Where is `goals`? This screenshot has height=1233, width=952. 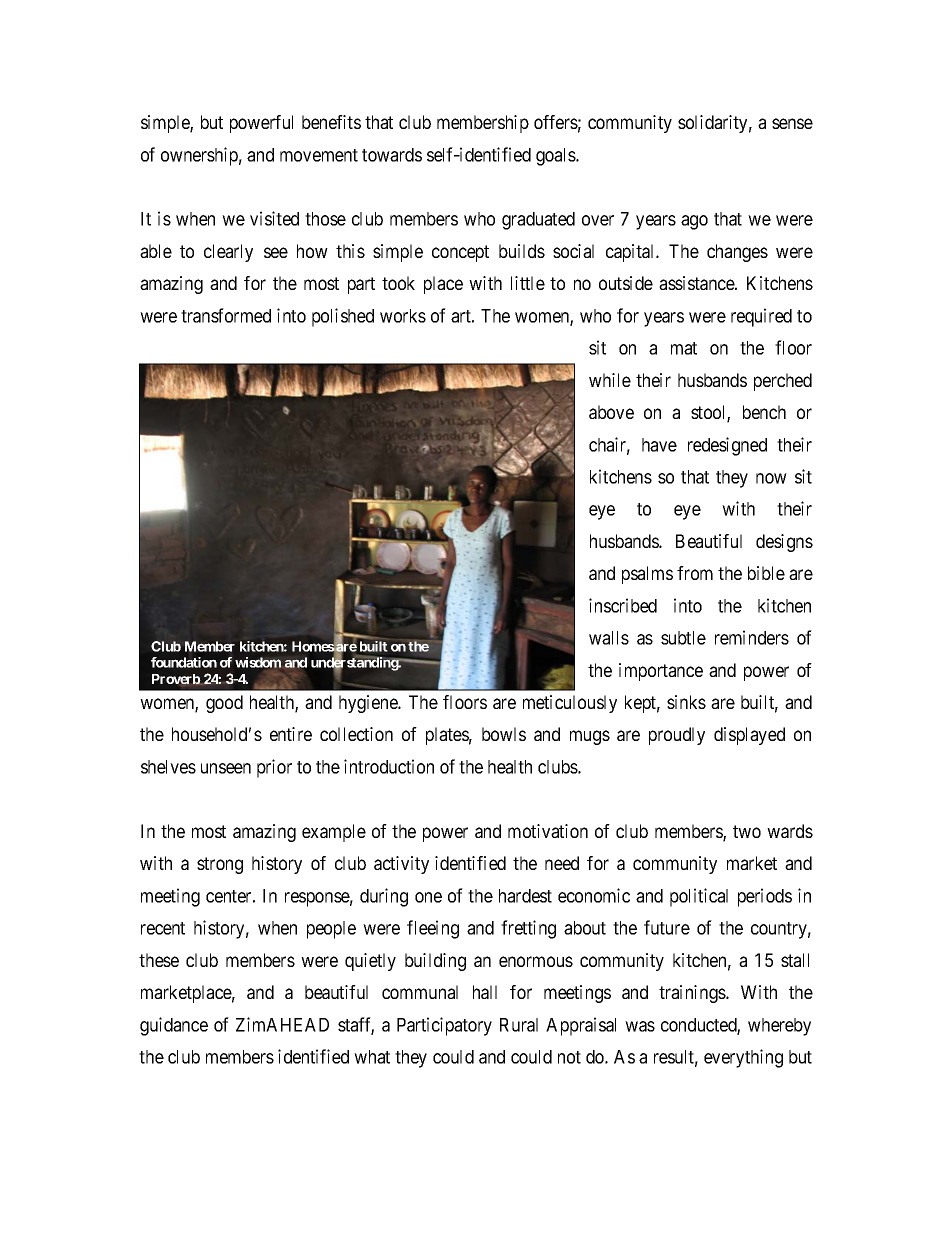
goals is located at coordinates (556, 157).
